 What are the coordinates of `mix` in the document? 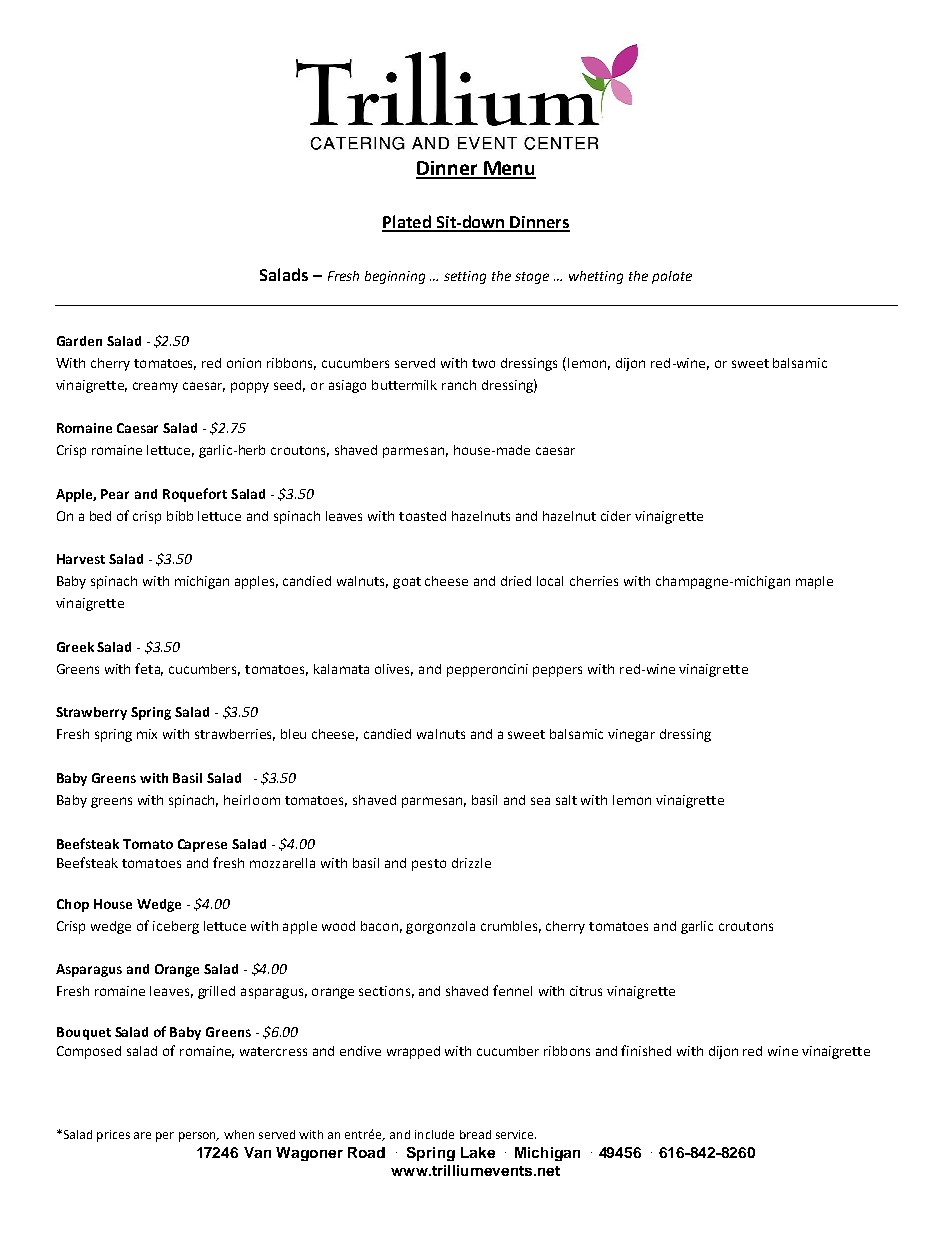 It's located at (147, 734).
